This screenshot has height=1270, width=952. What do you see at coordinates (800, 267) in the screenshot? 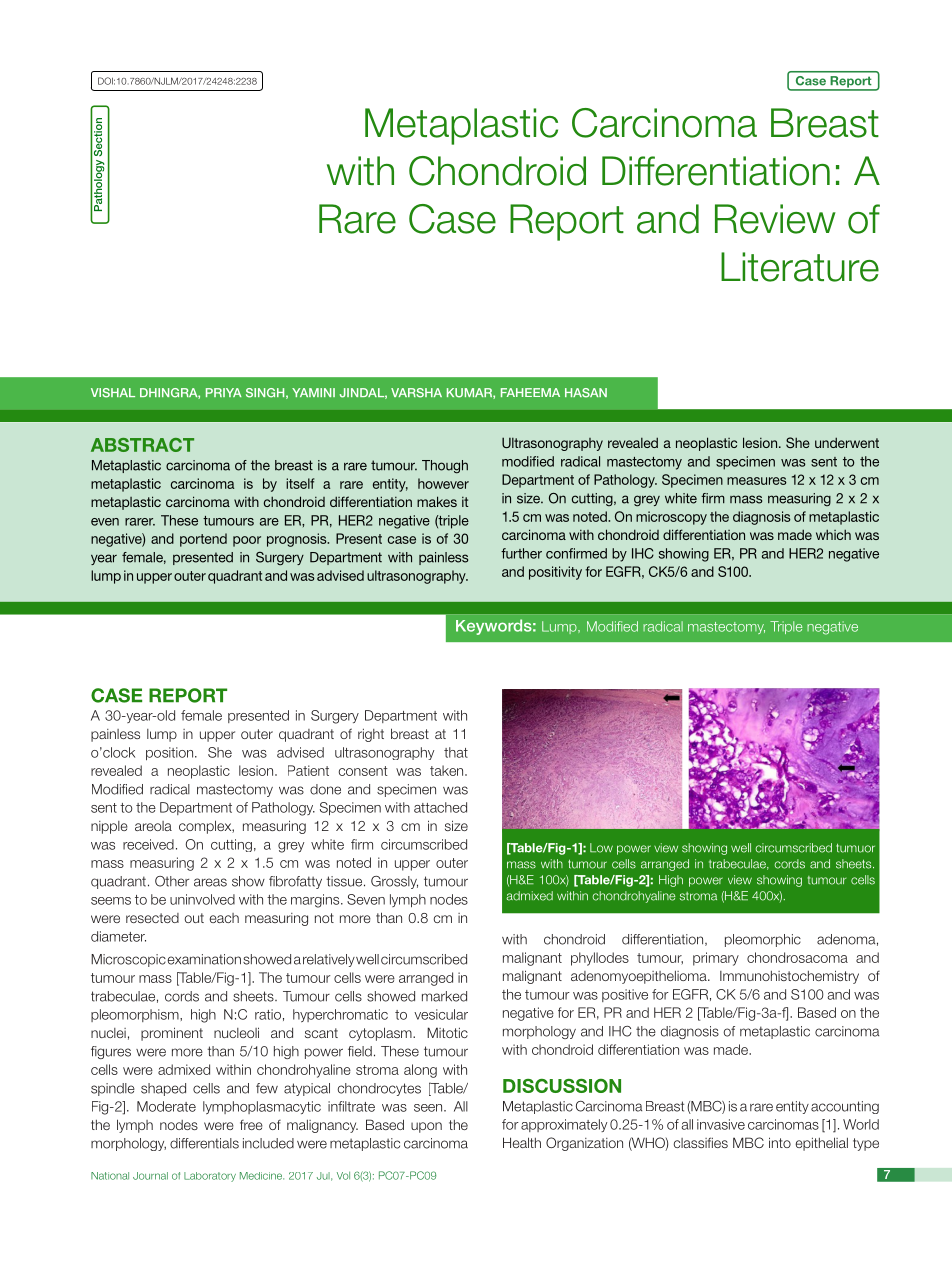
I see `Literature` at bounding box center [800, 267].
